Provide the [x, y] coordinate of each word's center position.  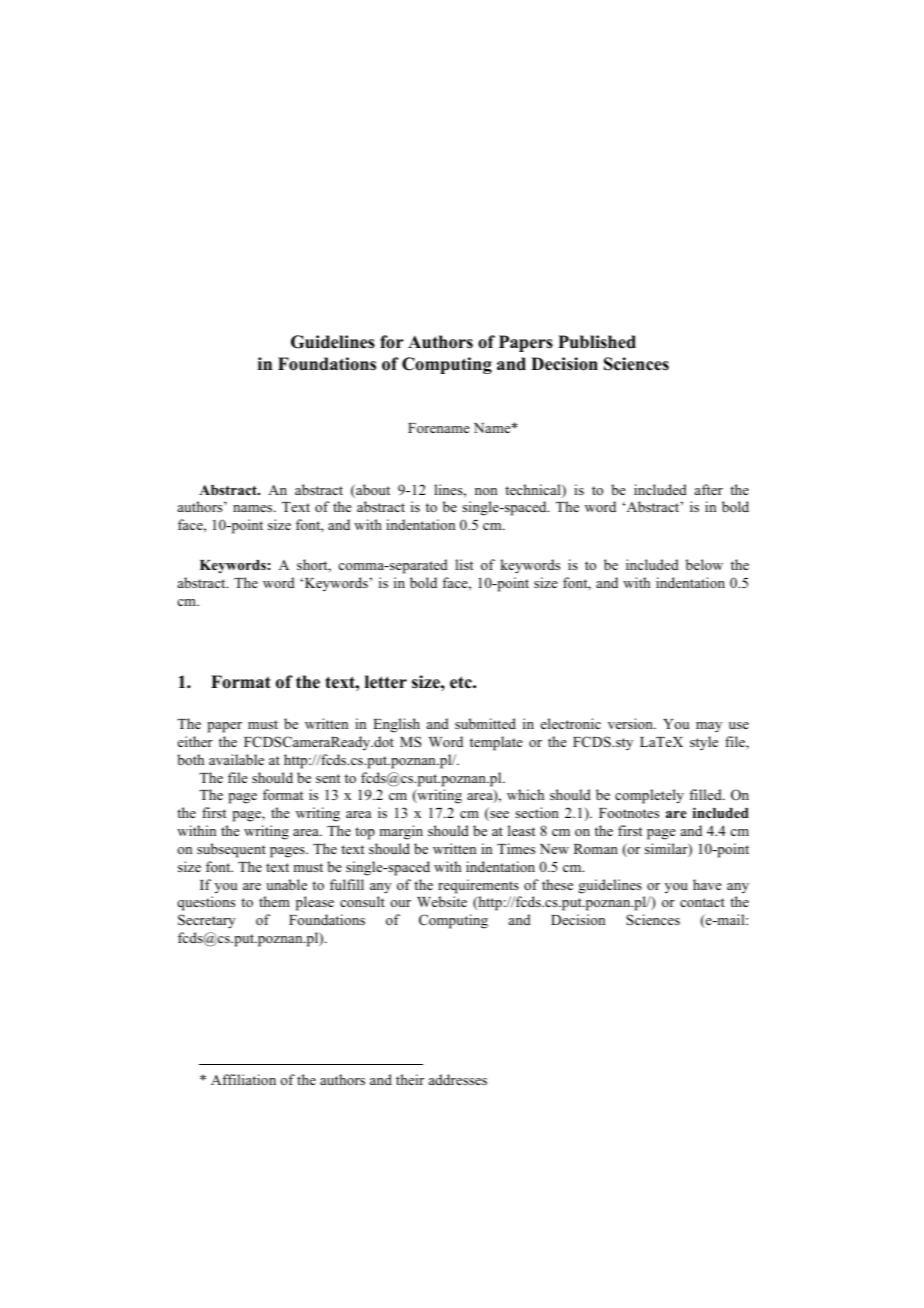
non [486, 491]
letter [386, 682]
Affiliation [243, 1079]
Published [597, 342]
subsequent [231, 850]
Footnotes [629, 813]
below [704, 564]
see [498, 816]
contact [702, 902]
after [709, 489]
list [464, 564]
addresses [458, 1079]
